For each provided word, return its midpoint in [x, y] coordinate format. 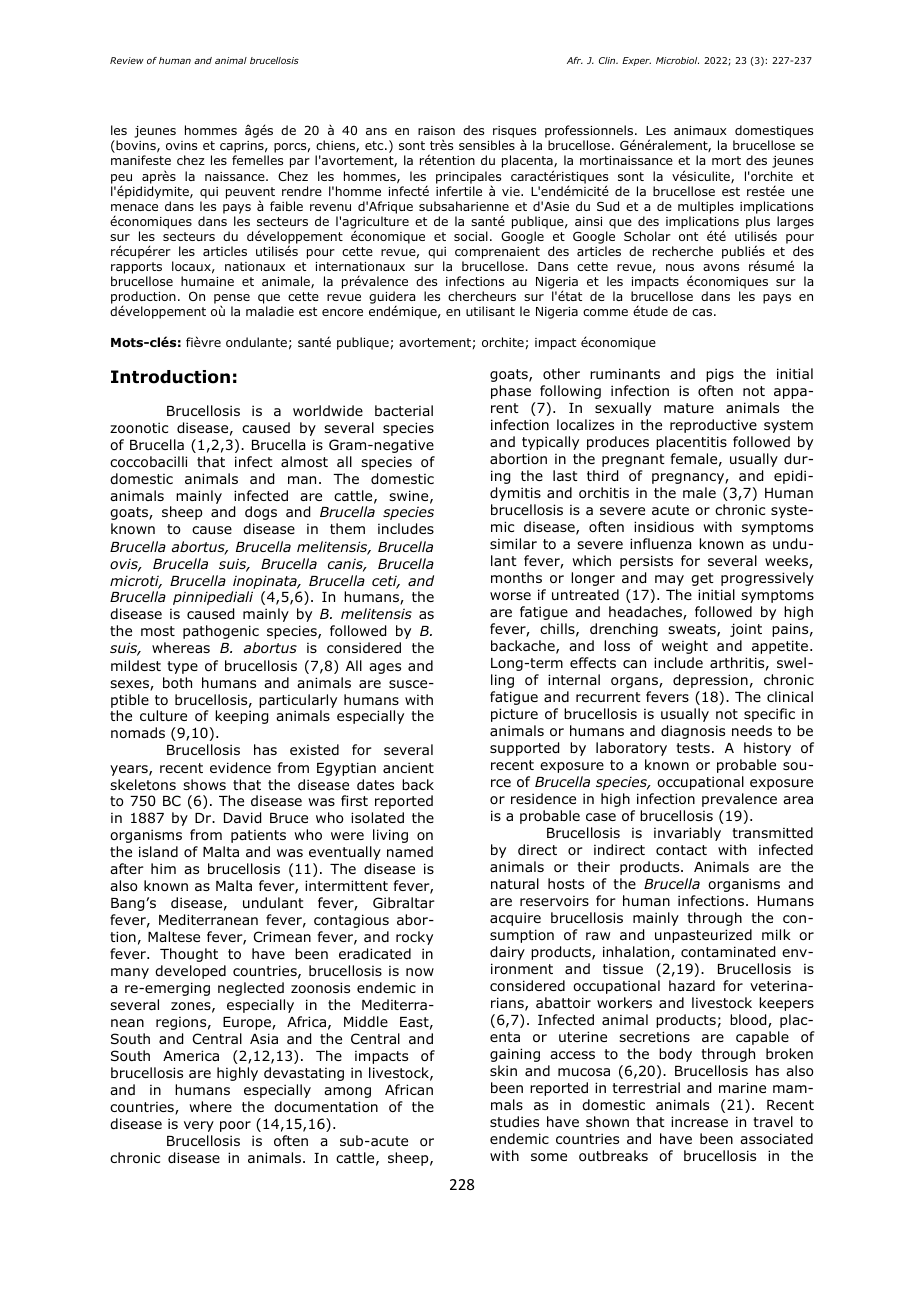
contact [681, 850]
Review [127, 60]
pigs [720, 375]
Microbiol [677, 60]
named [410, 851]
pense [232, 300]
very [199, 1126]
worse [510, 596]
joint [746, 630]
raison [436, 130]
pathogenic [221, 632]
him [163, 868]
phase [511, 392]
